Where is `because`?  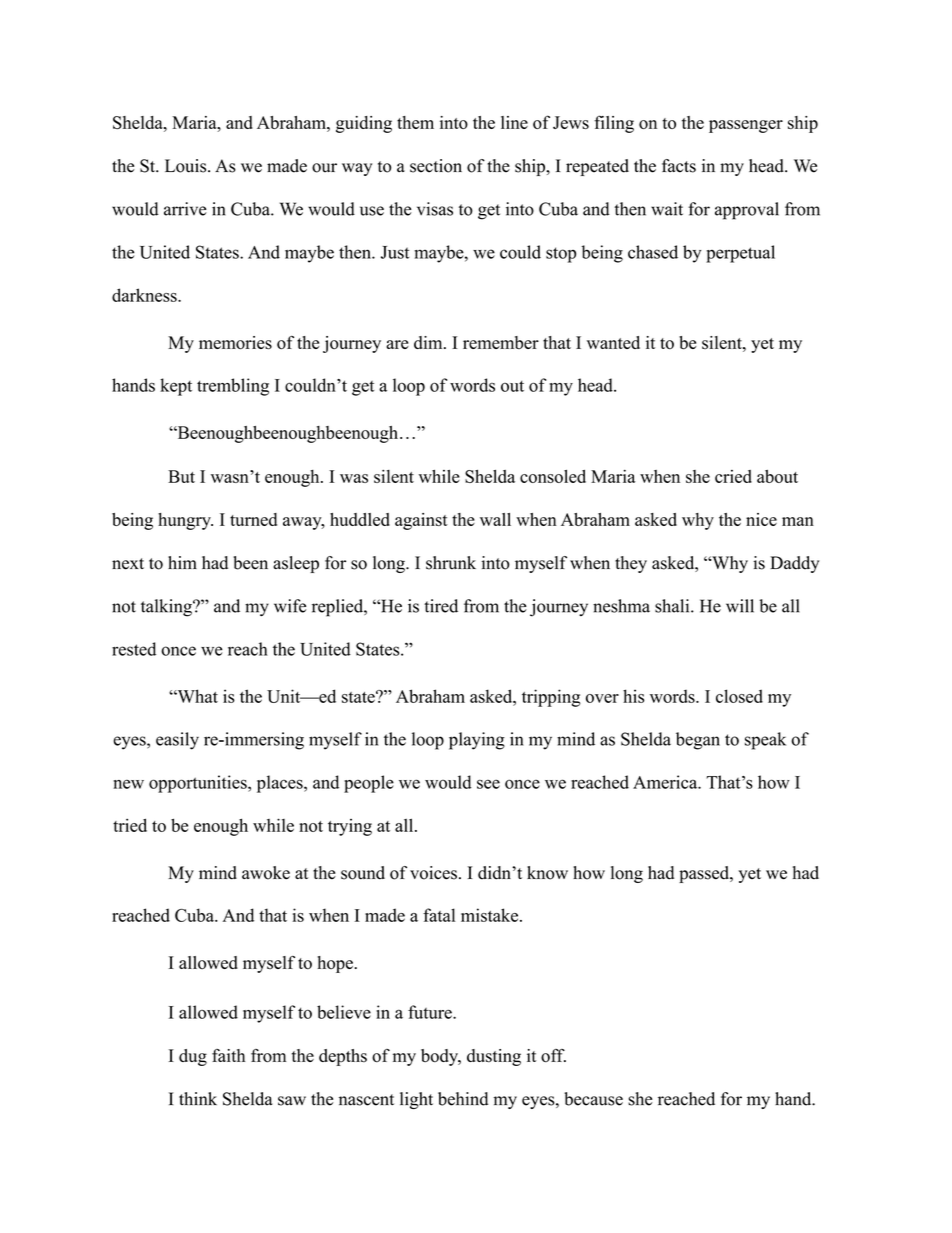
because is located at coordinates (593, 1099).
